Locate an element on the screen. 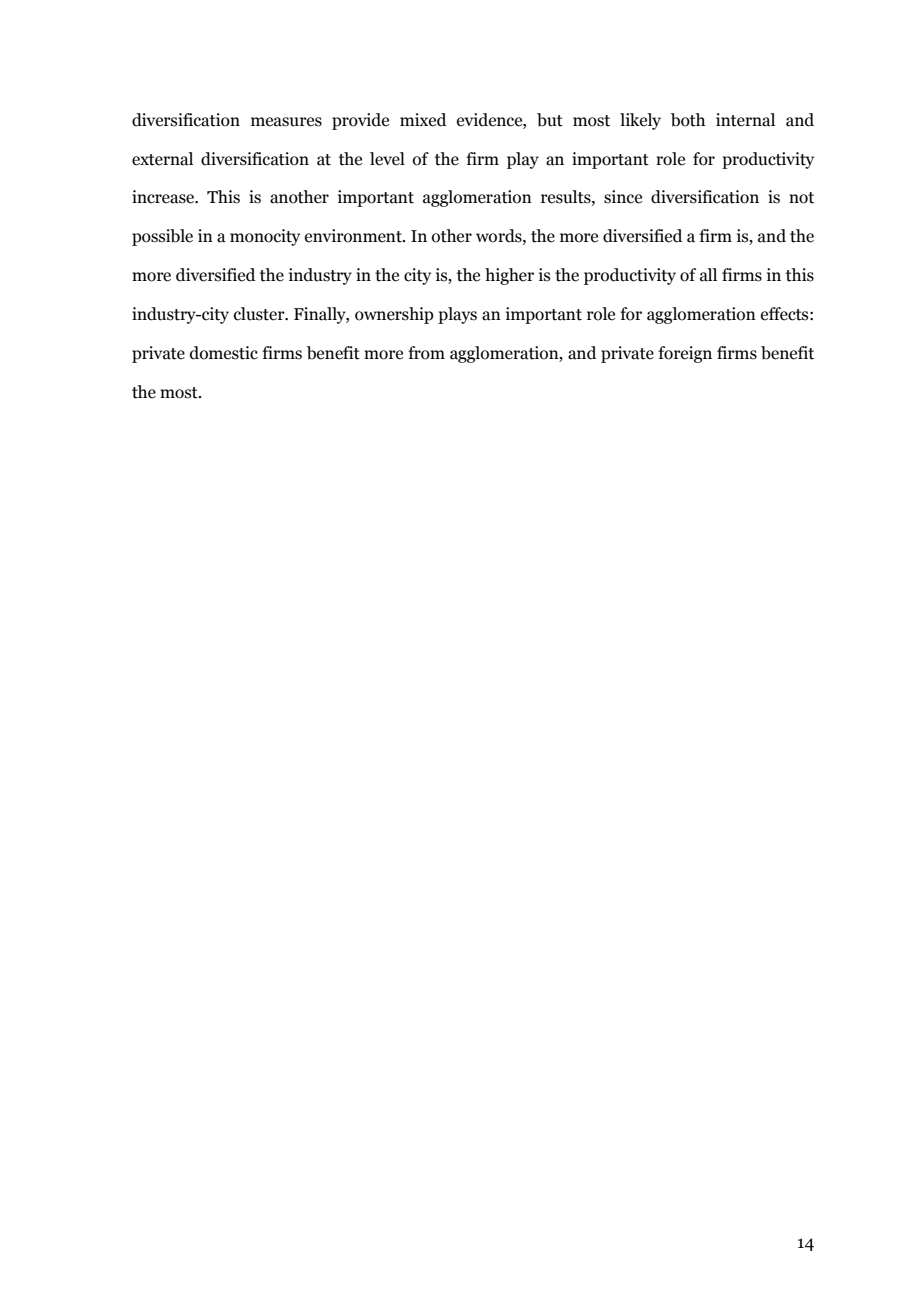 The image size is (924, 1308). environment is located at coordinates (354, 236).
